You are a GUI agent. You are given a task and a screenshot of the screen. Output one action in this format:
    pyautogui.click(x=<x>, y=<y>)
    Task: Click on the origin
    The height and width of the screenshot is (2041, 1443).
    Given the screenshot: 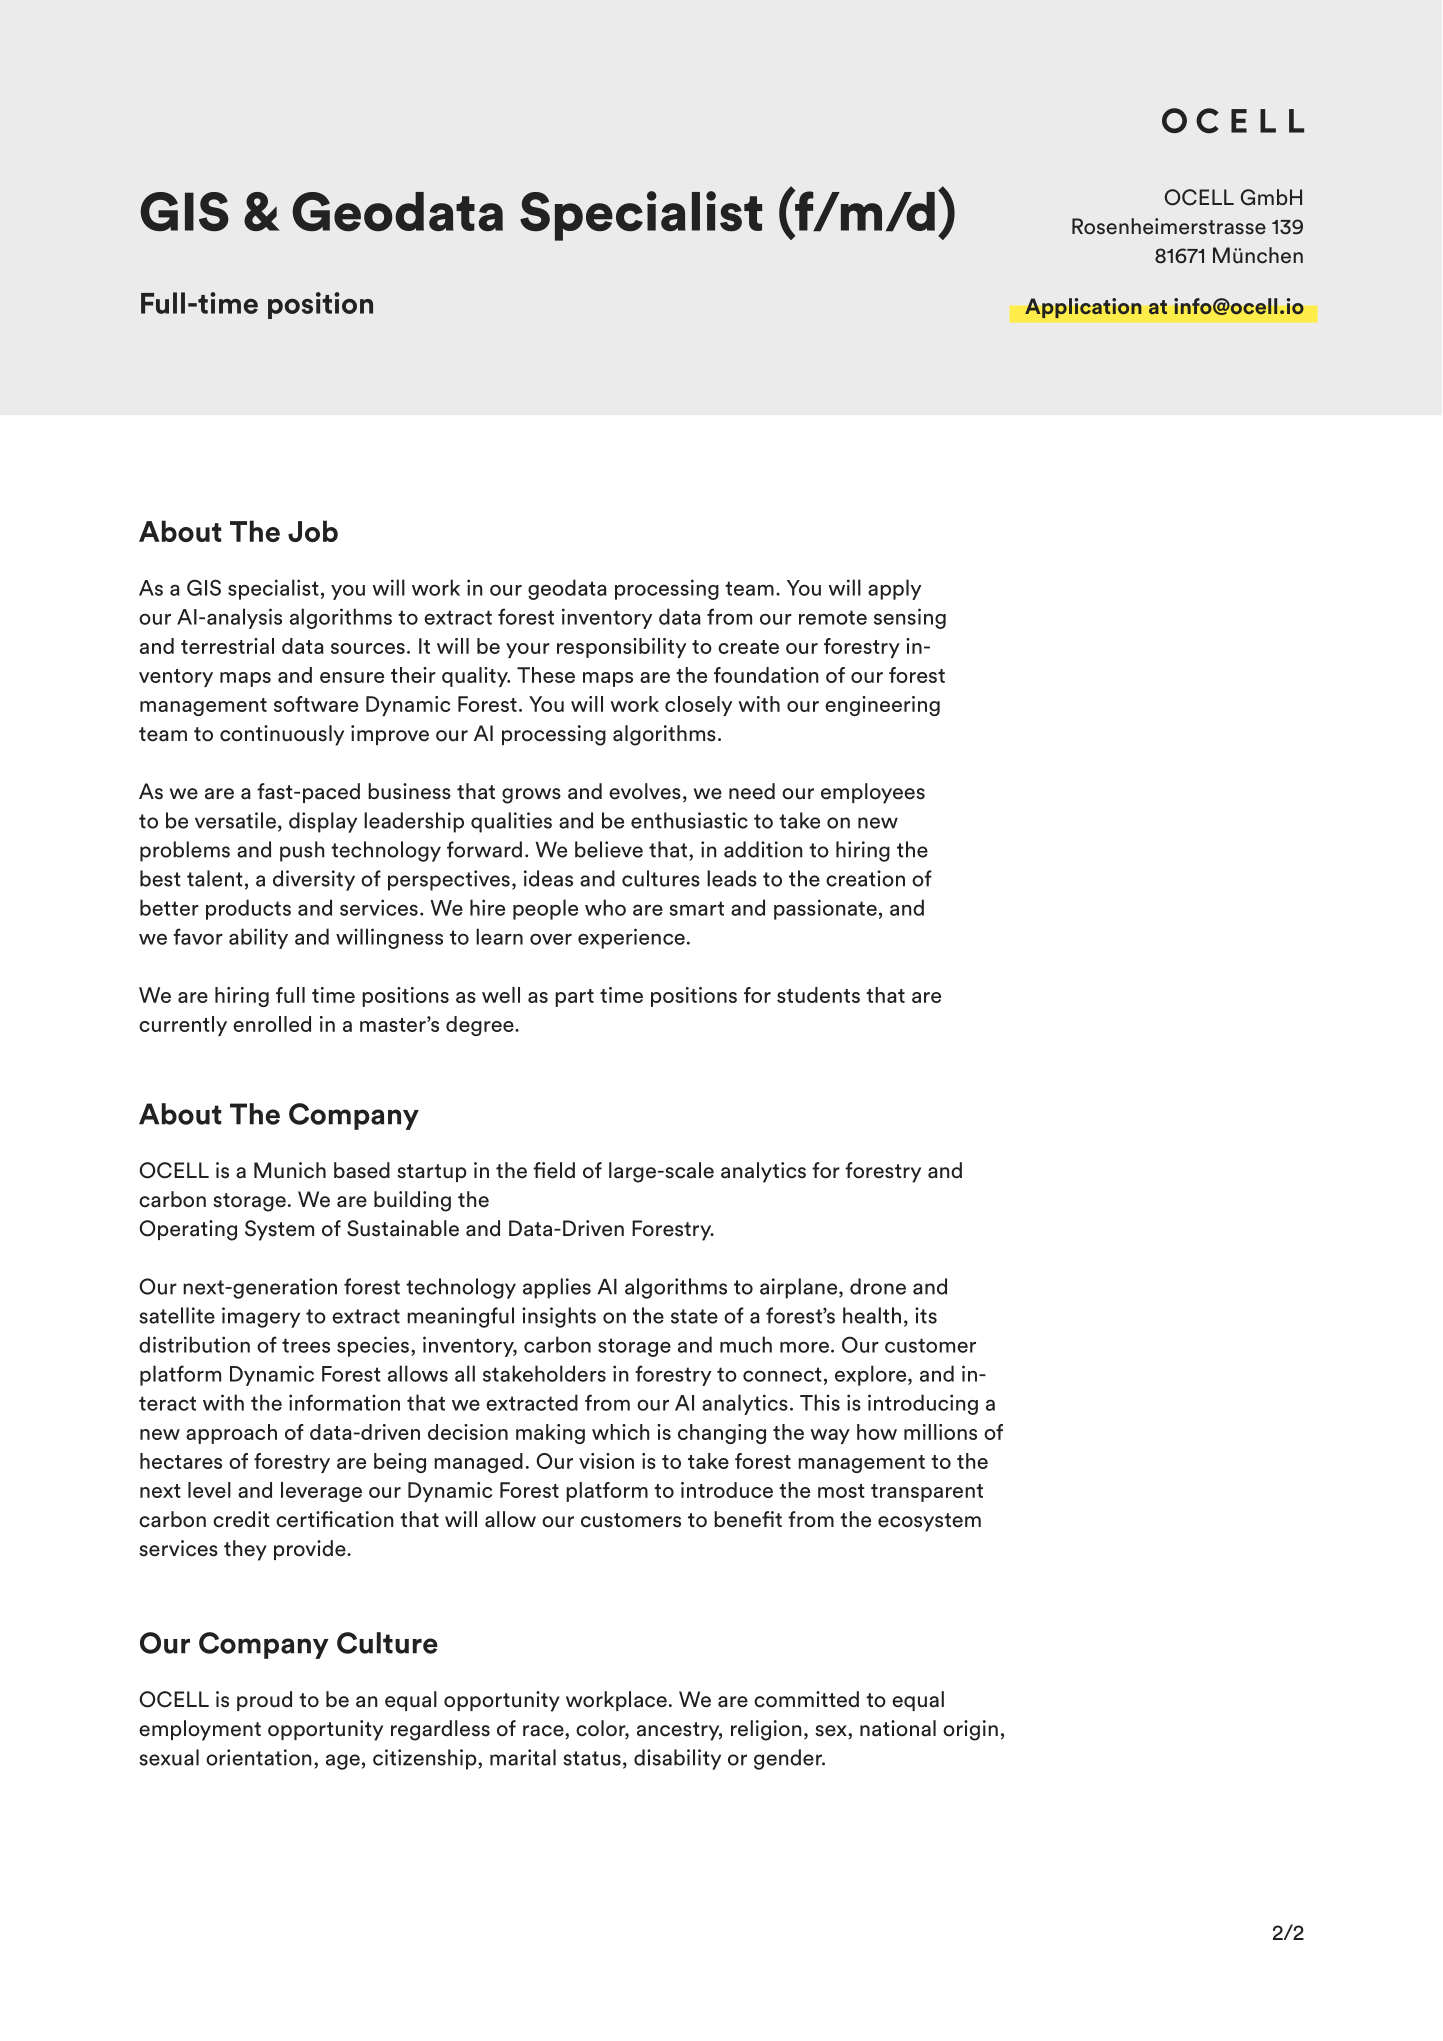 What is the action you would take?
    pyautogui.click(x=970, y=1730)
